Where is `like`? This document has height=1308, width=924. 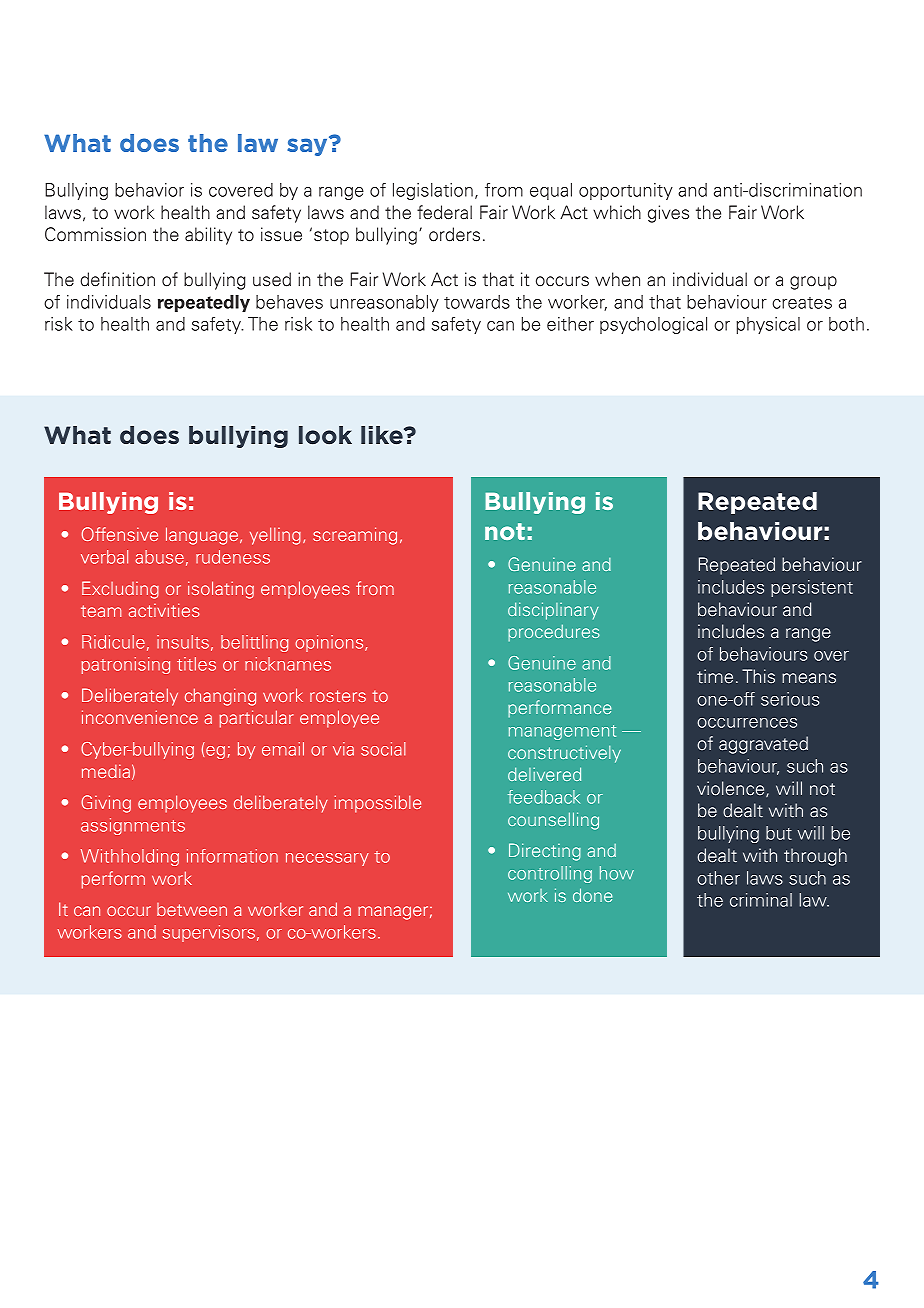 like is located at coordinates (383, 435).
